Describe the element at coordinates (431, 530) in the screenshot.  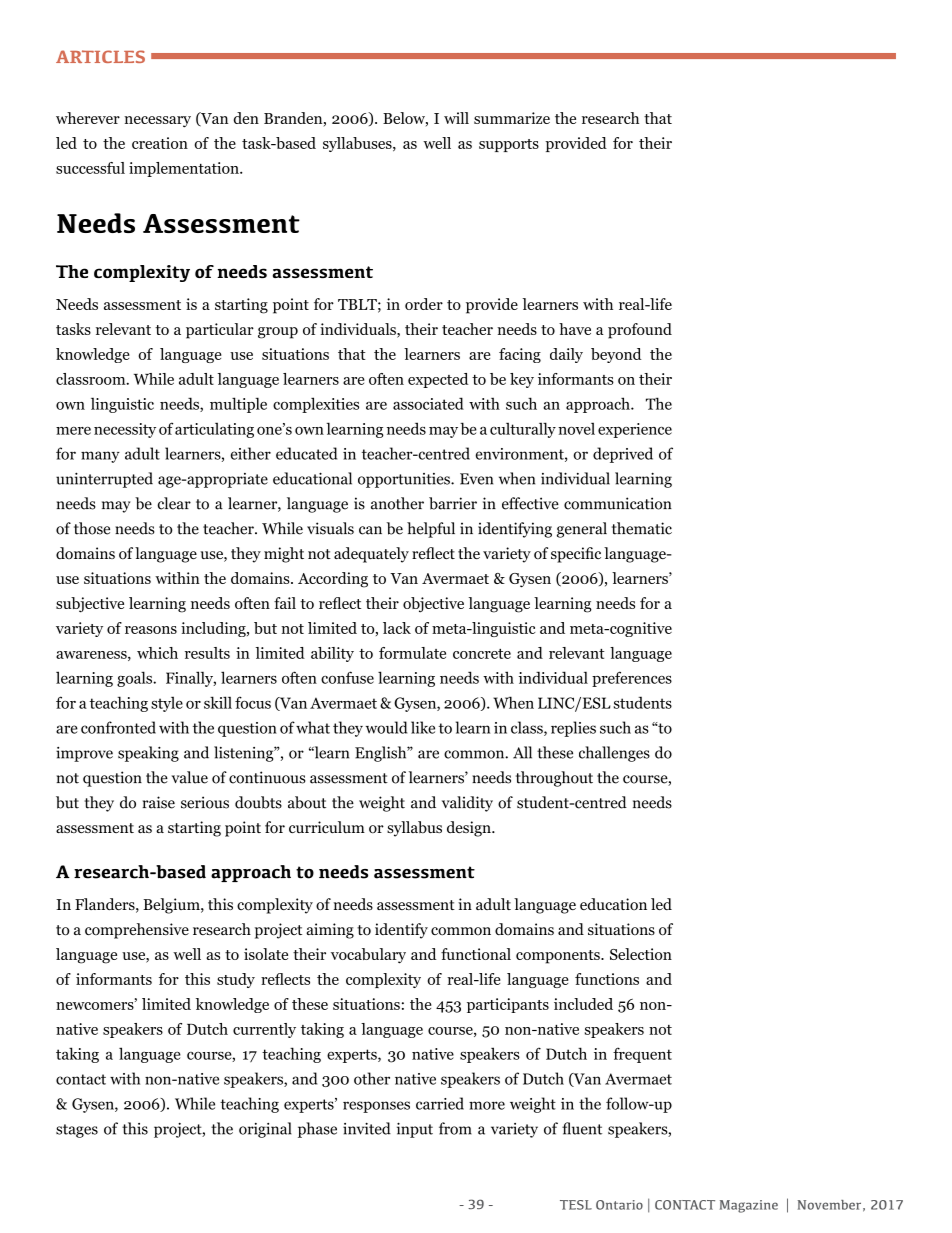
I see `helpful` at that location.
